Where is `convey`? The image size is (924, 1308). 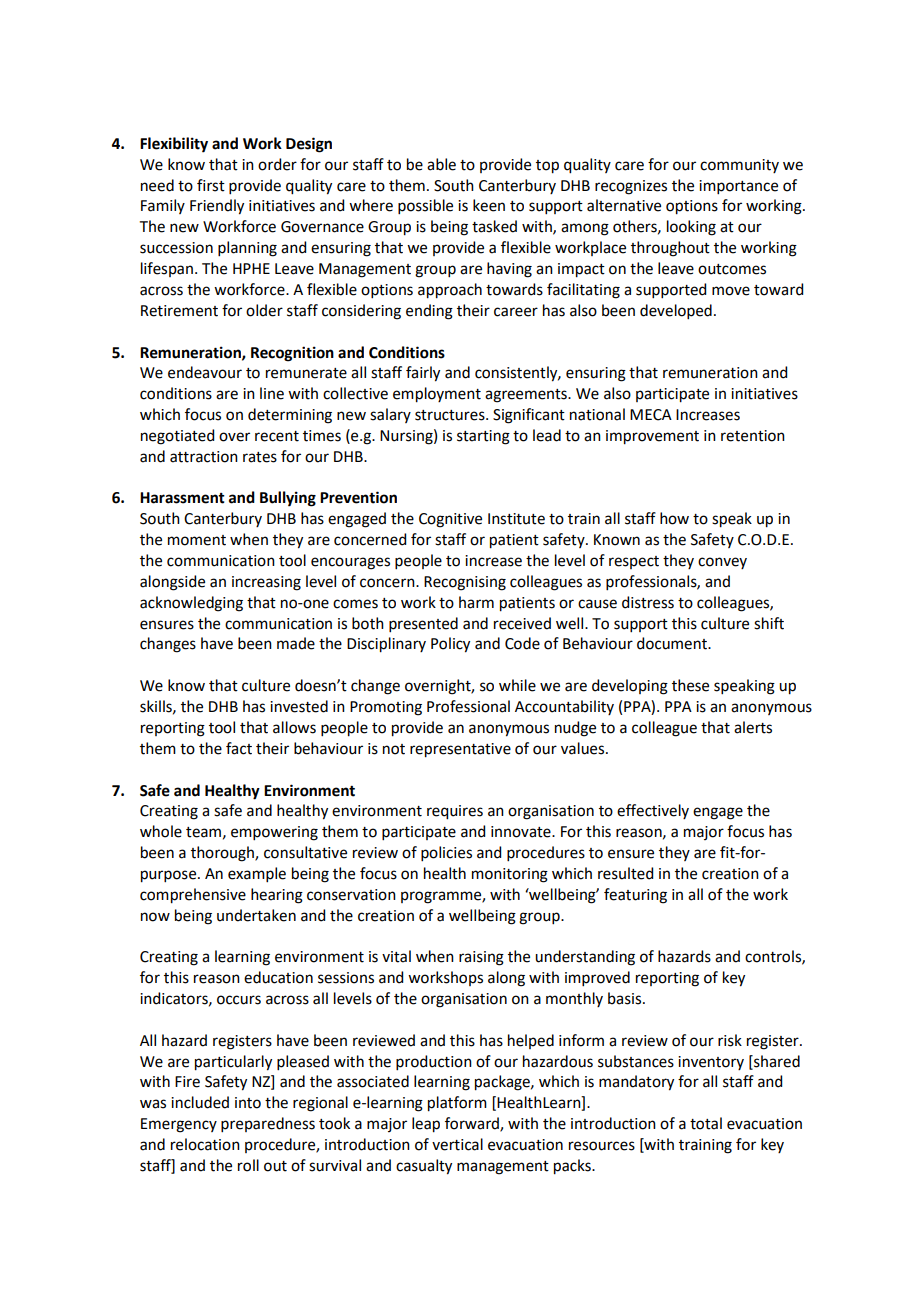
convey is located at coordinates (722, 563).
